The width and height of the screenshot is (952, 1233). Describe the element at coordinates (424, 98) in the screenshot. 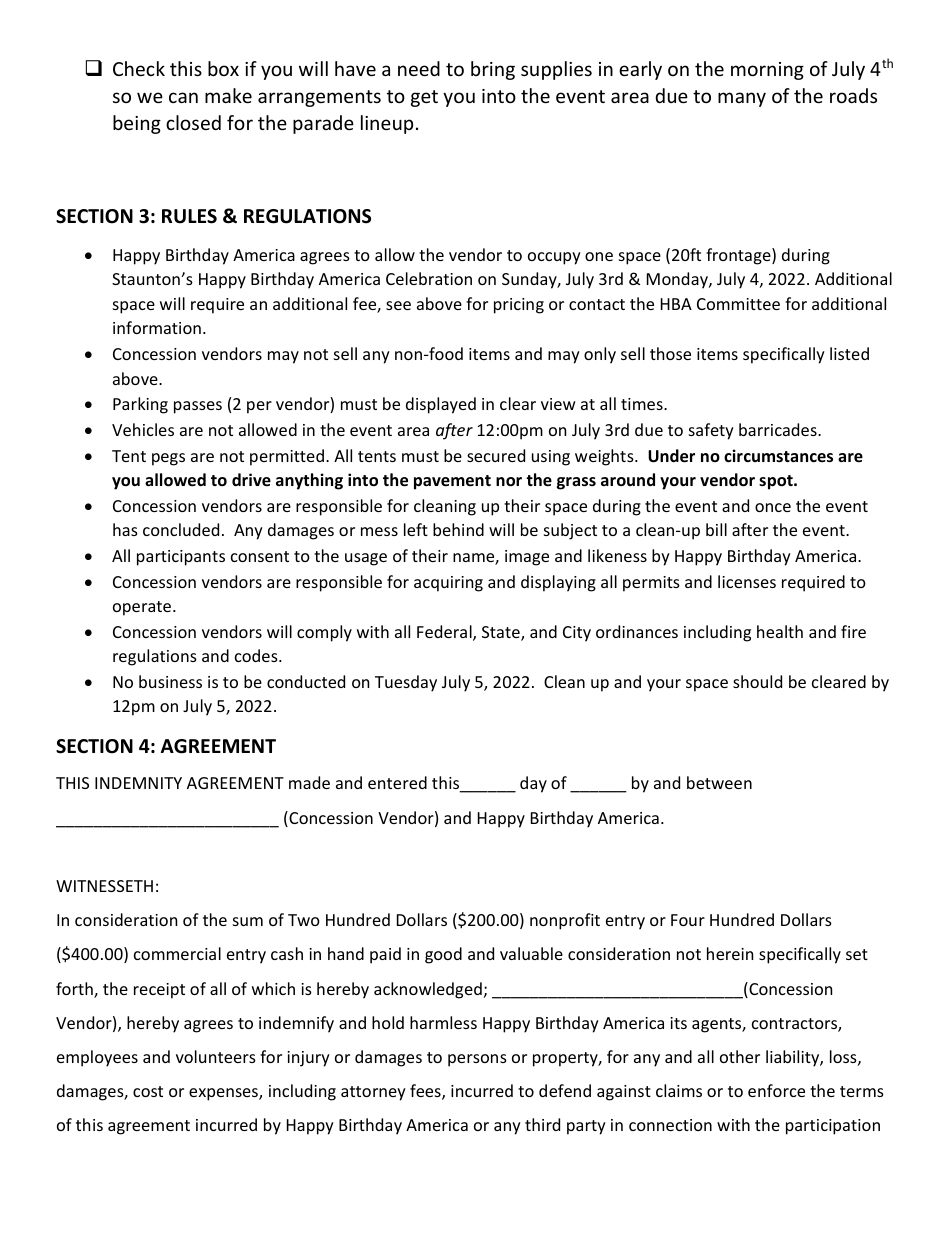

I see `get` at that location.
